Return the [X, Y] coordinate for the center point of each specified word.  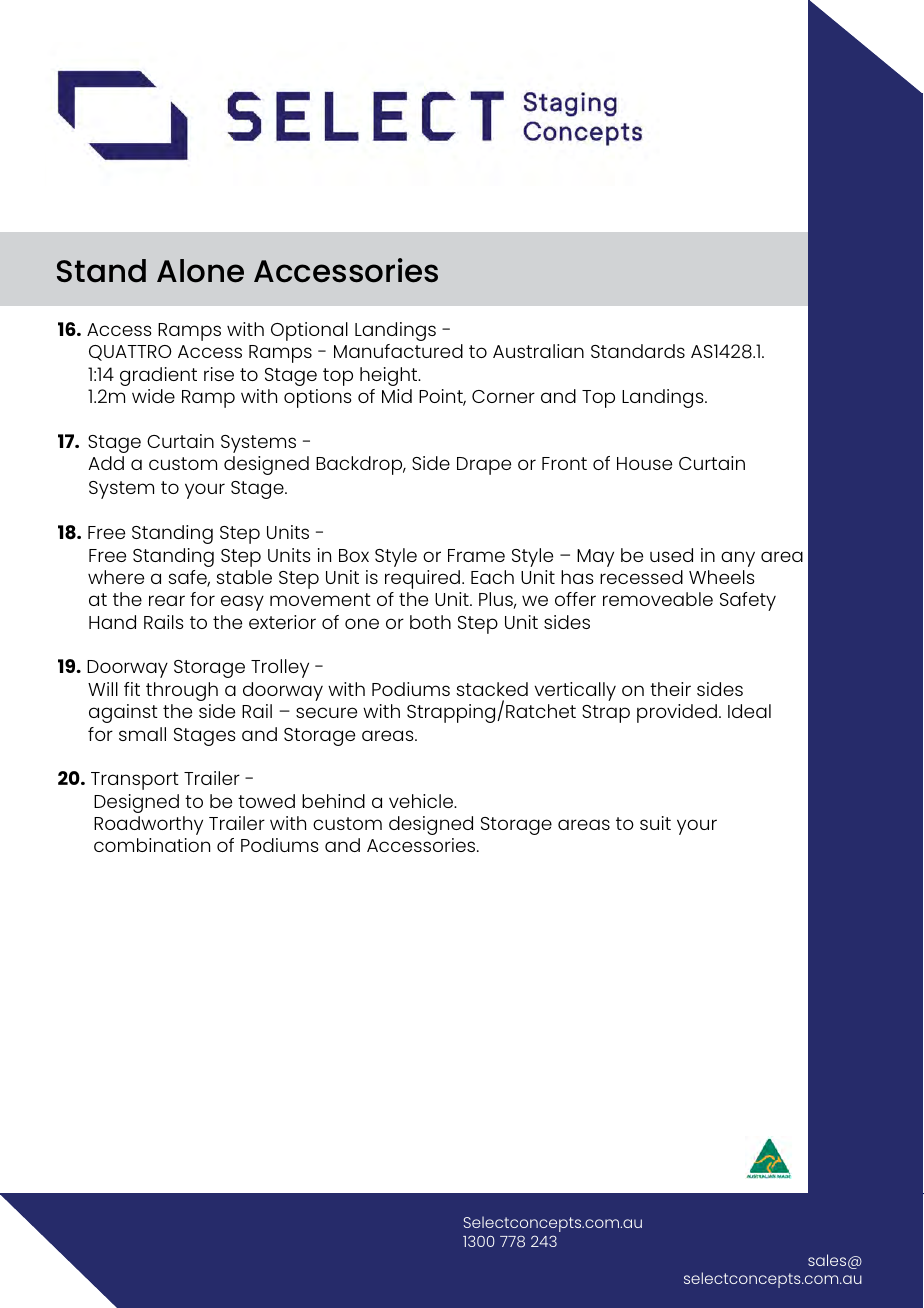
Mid [397, 396]
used [671, 555]
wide [153, 396]
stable [244, 577]
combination [152, 845]
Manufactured [398, 351]
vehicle [422, 801]
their [670, 689]
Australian [538, 351]
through [182, 691]
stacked [492, 689]
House [644, 463]
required [424, 579]
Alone [200, 271]
